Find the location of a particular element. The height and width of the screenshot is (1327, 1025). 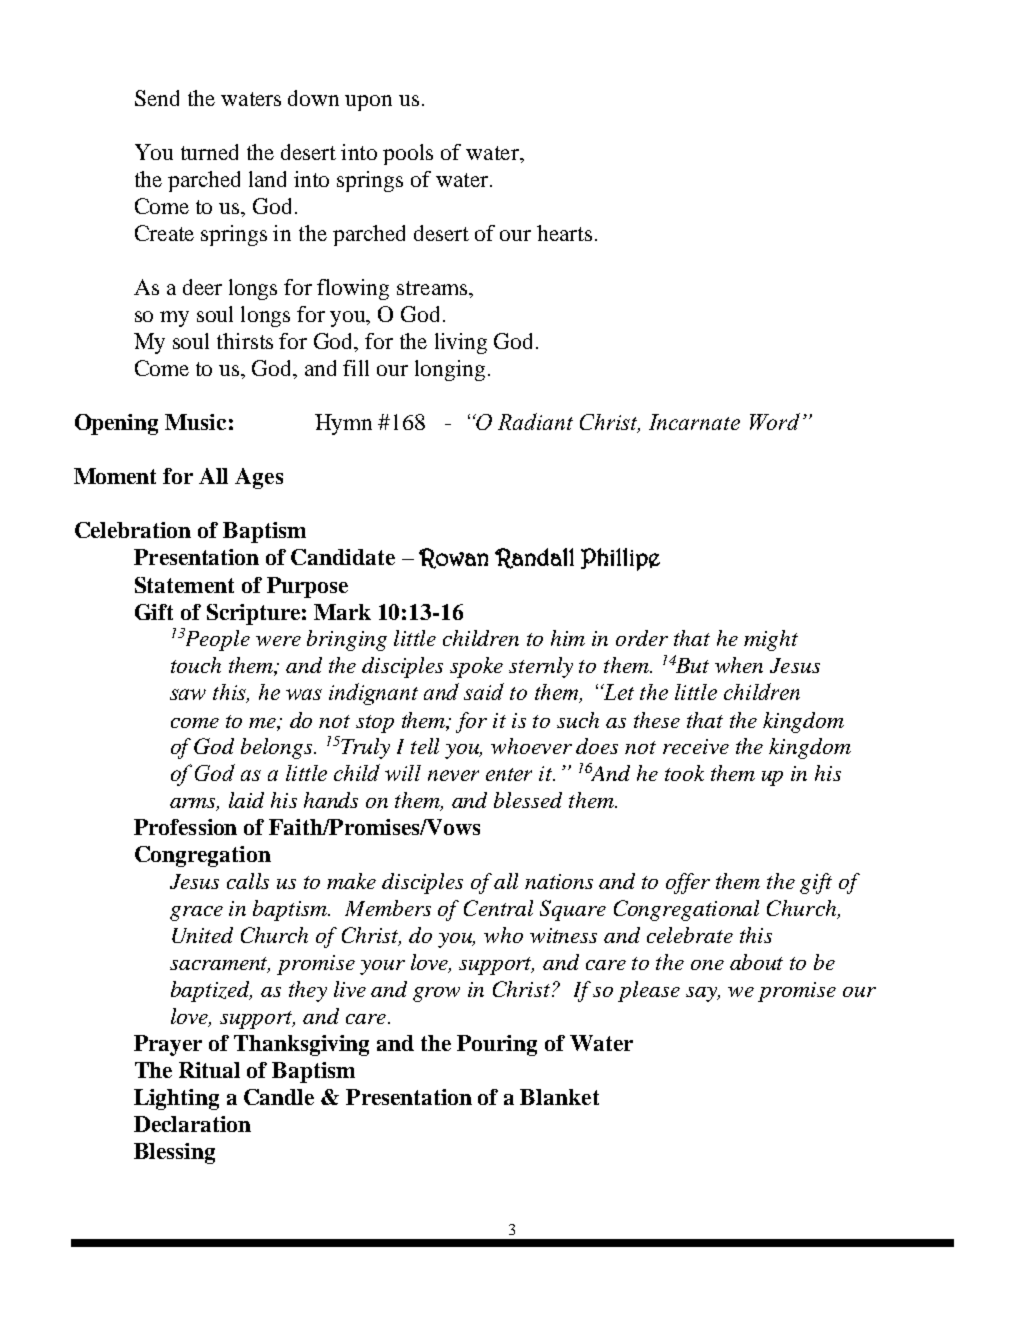

Pouring is located at coordinates (497, 1045).
